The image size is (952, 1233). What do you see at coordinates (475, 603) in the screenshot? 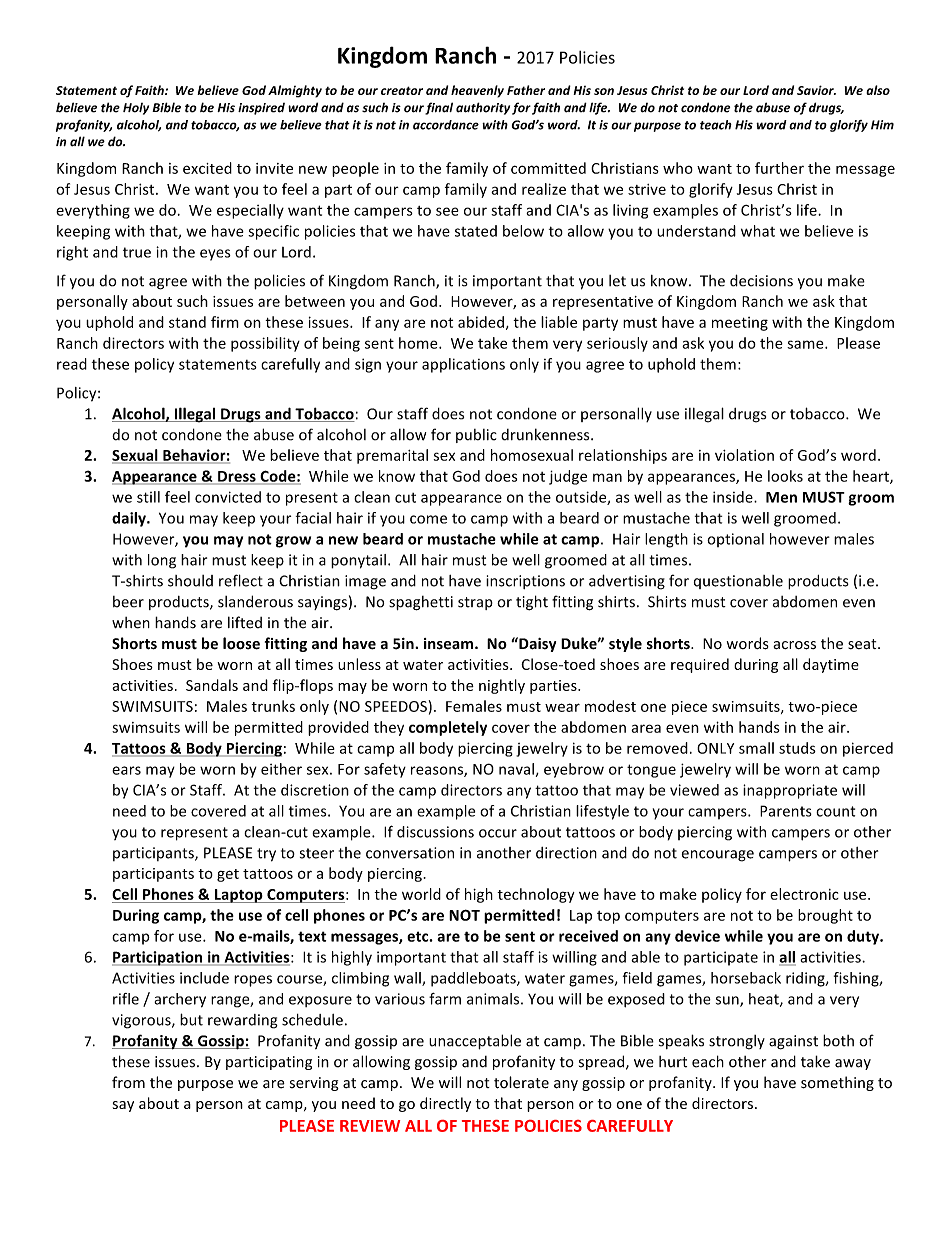
I see `strap` at bounding box center [475, 603].
